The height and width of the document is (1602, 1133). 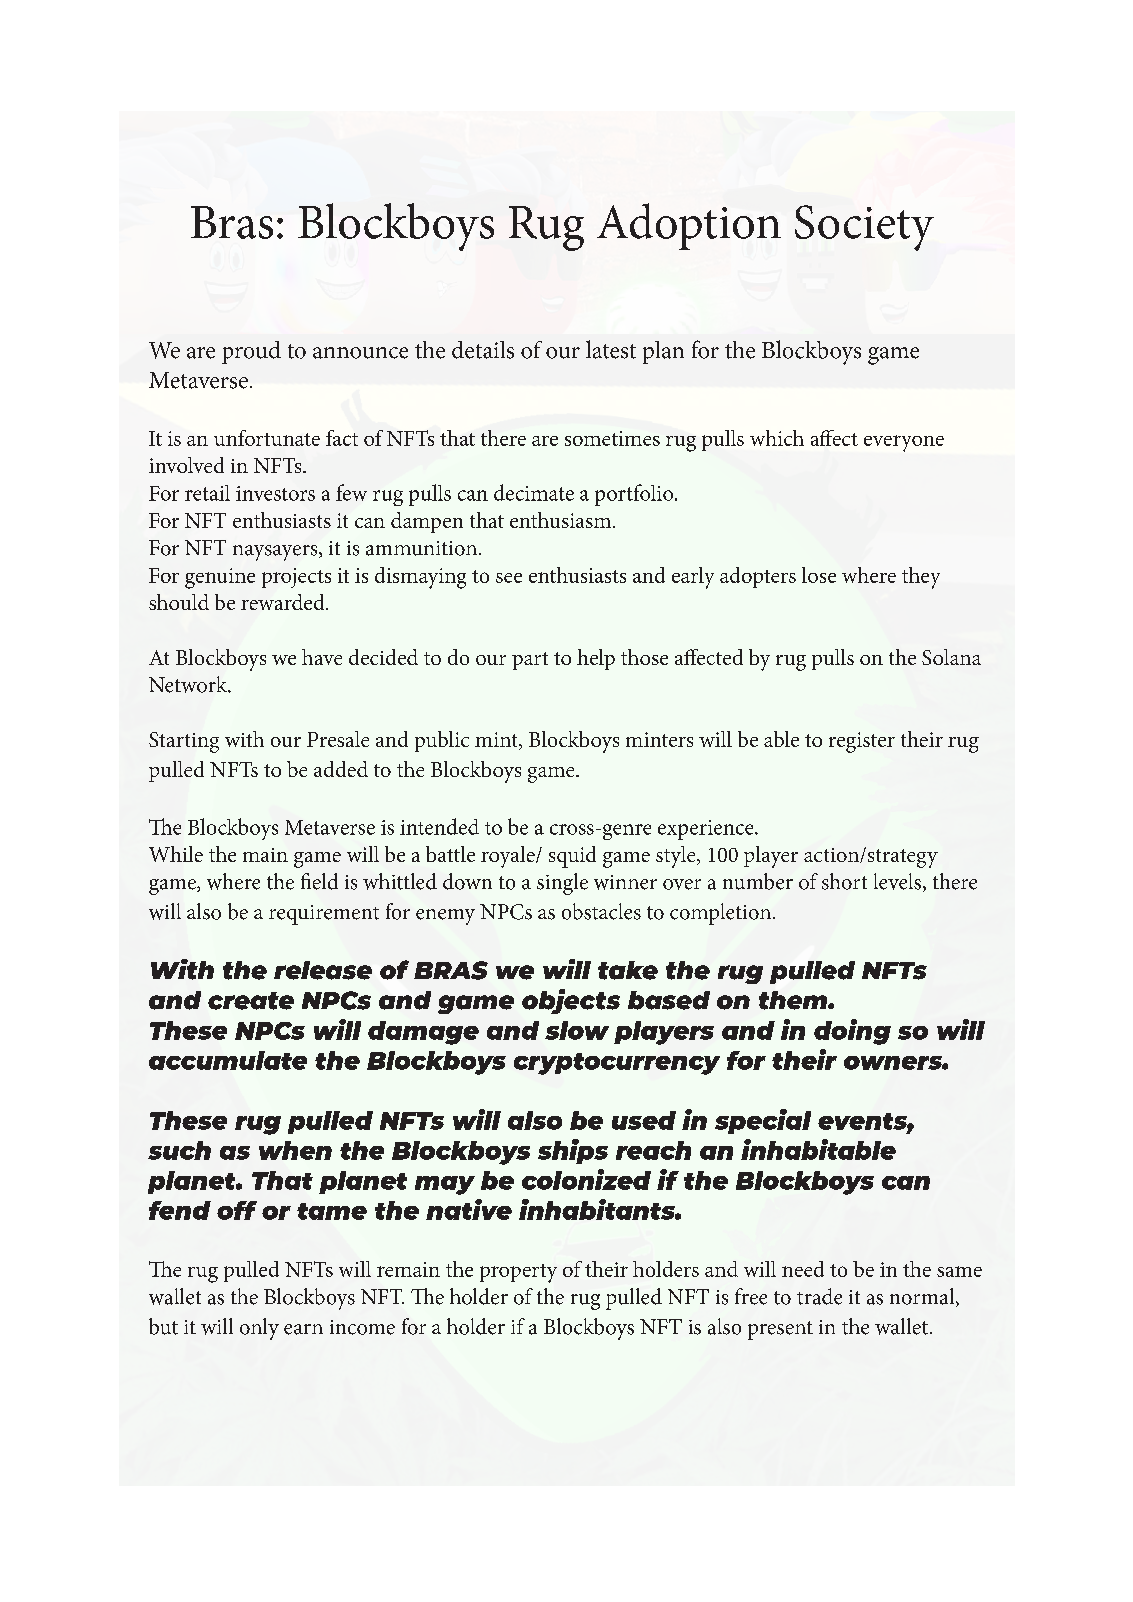 I want to click on Society, so click(x=864, y=228).
